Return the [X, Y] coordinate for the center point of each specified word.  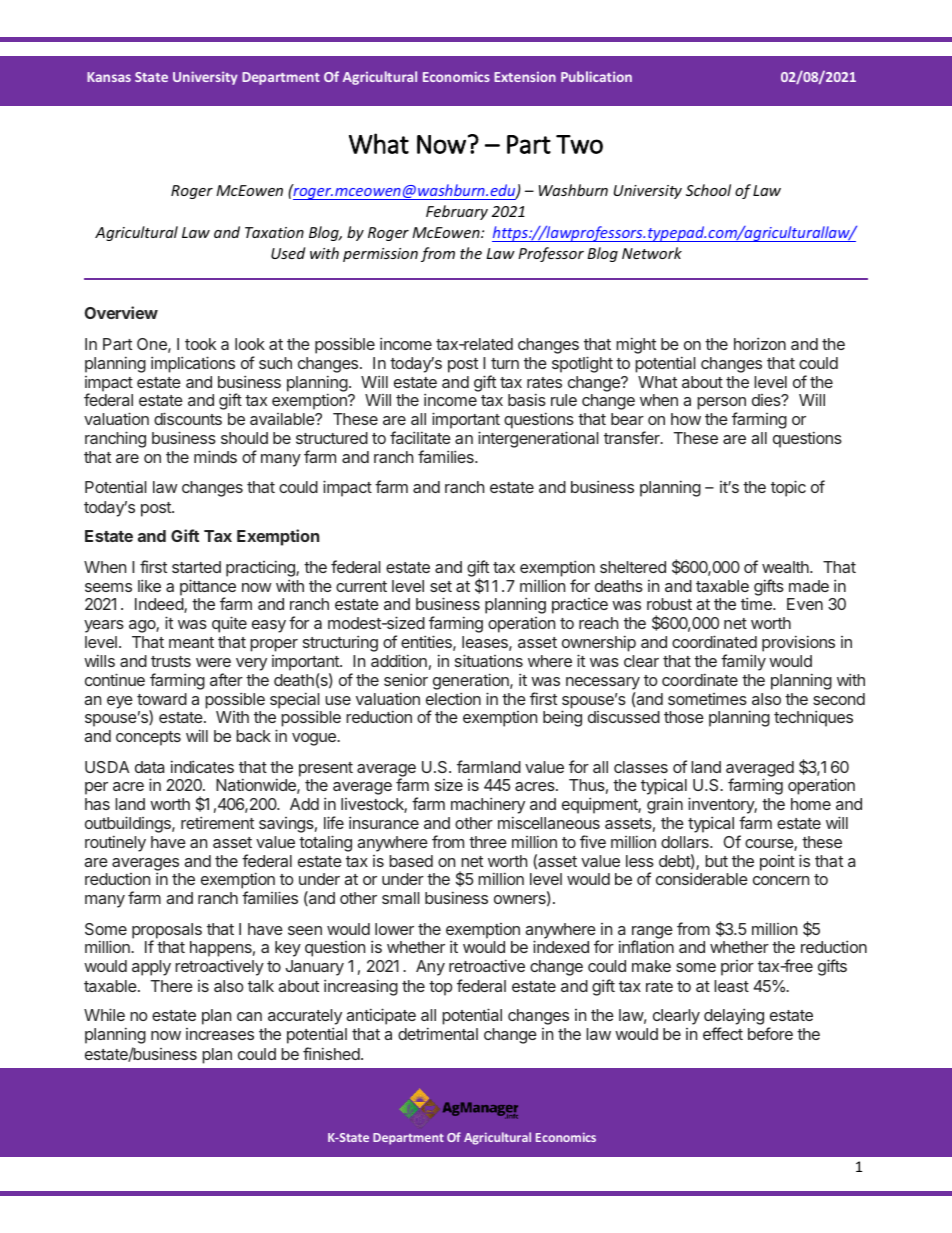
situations [489, 660]
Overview [121, 312]
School [708, 190]
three [488, 842]
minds [215, 456]
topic [788, 488]
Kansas [109, 77]
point [777, 863]
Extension [525, 76]
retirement [217, 822]
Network [652, 253]
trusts [171, 661]
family [743, 662]
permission [380, 255]
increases [220, 1034]
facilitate [420, 437]
